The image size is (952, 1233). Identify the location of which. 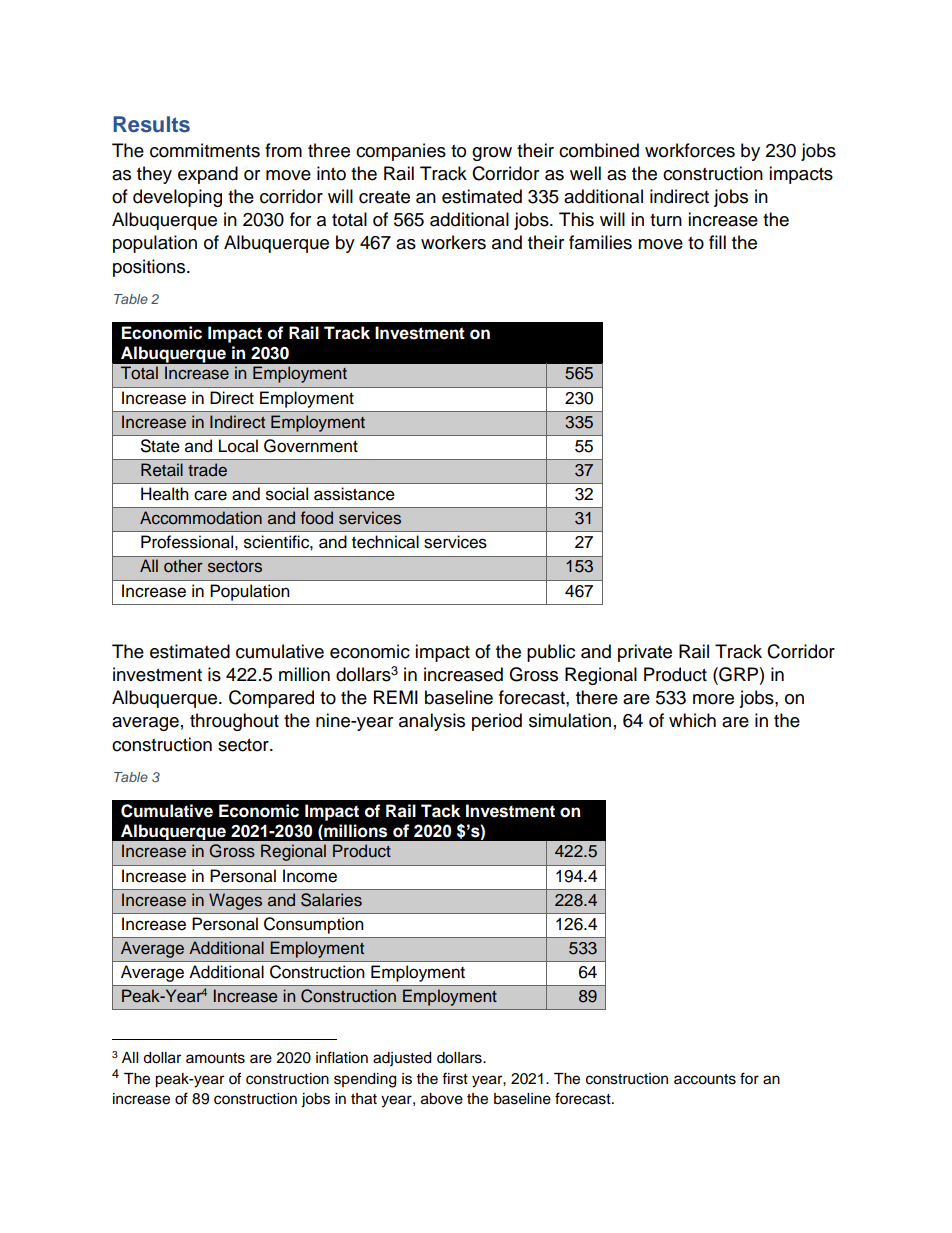
(692, 720).
